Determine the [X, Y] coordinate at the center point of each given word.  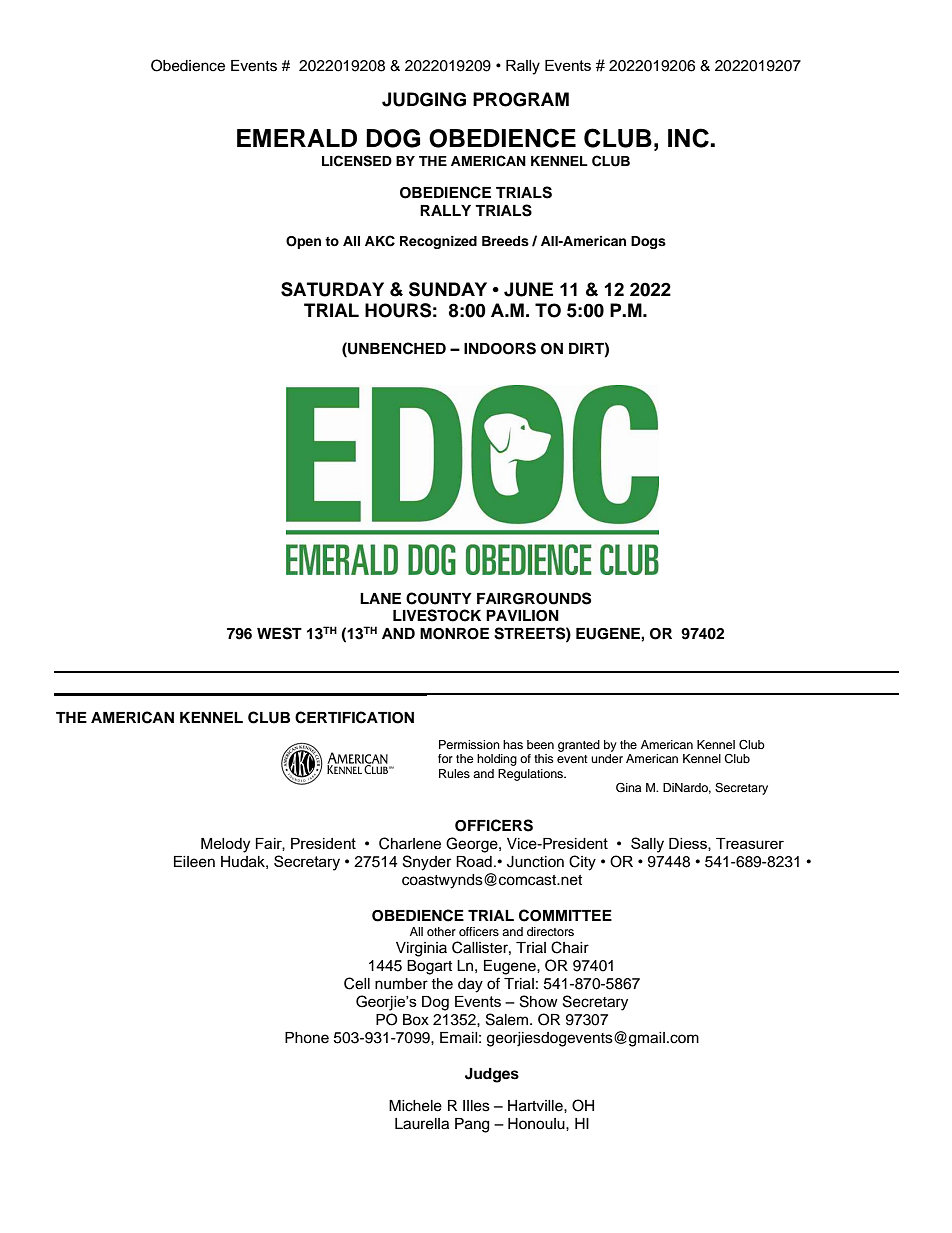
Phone [307, 1038]
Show [539, 1001]
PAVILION [522, 616]
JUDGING [424, 99]
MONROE [454, 634]
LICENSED [357, 161]
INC [689, 138]
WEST [279, 633]
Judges [492, 1075]
